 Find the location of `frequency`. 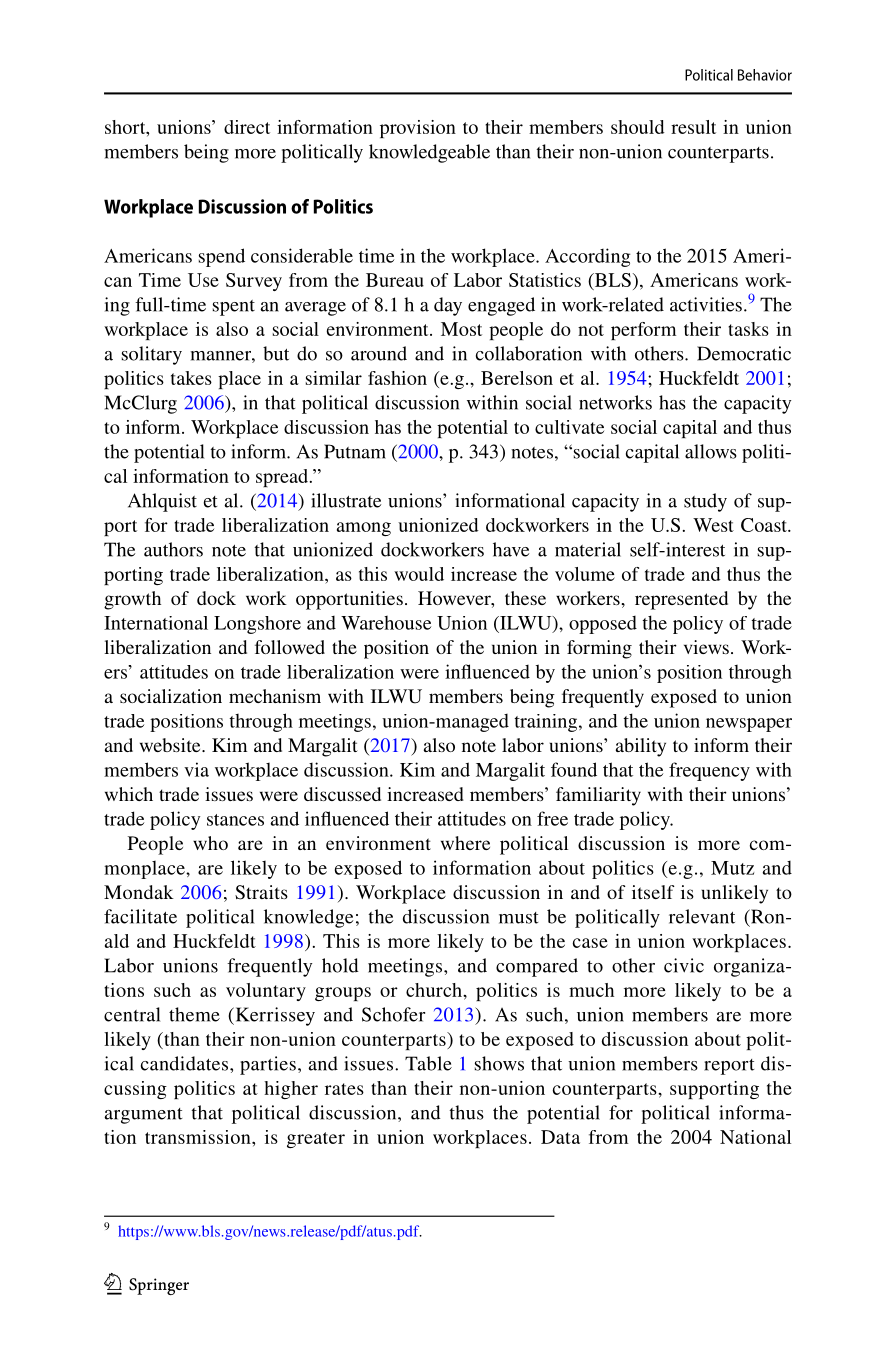

frequency is located at coordinates (709, 771).
